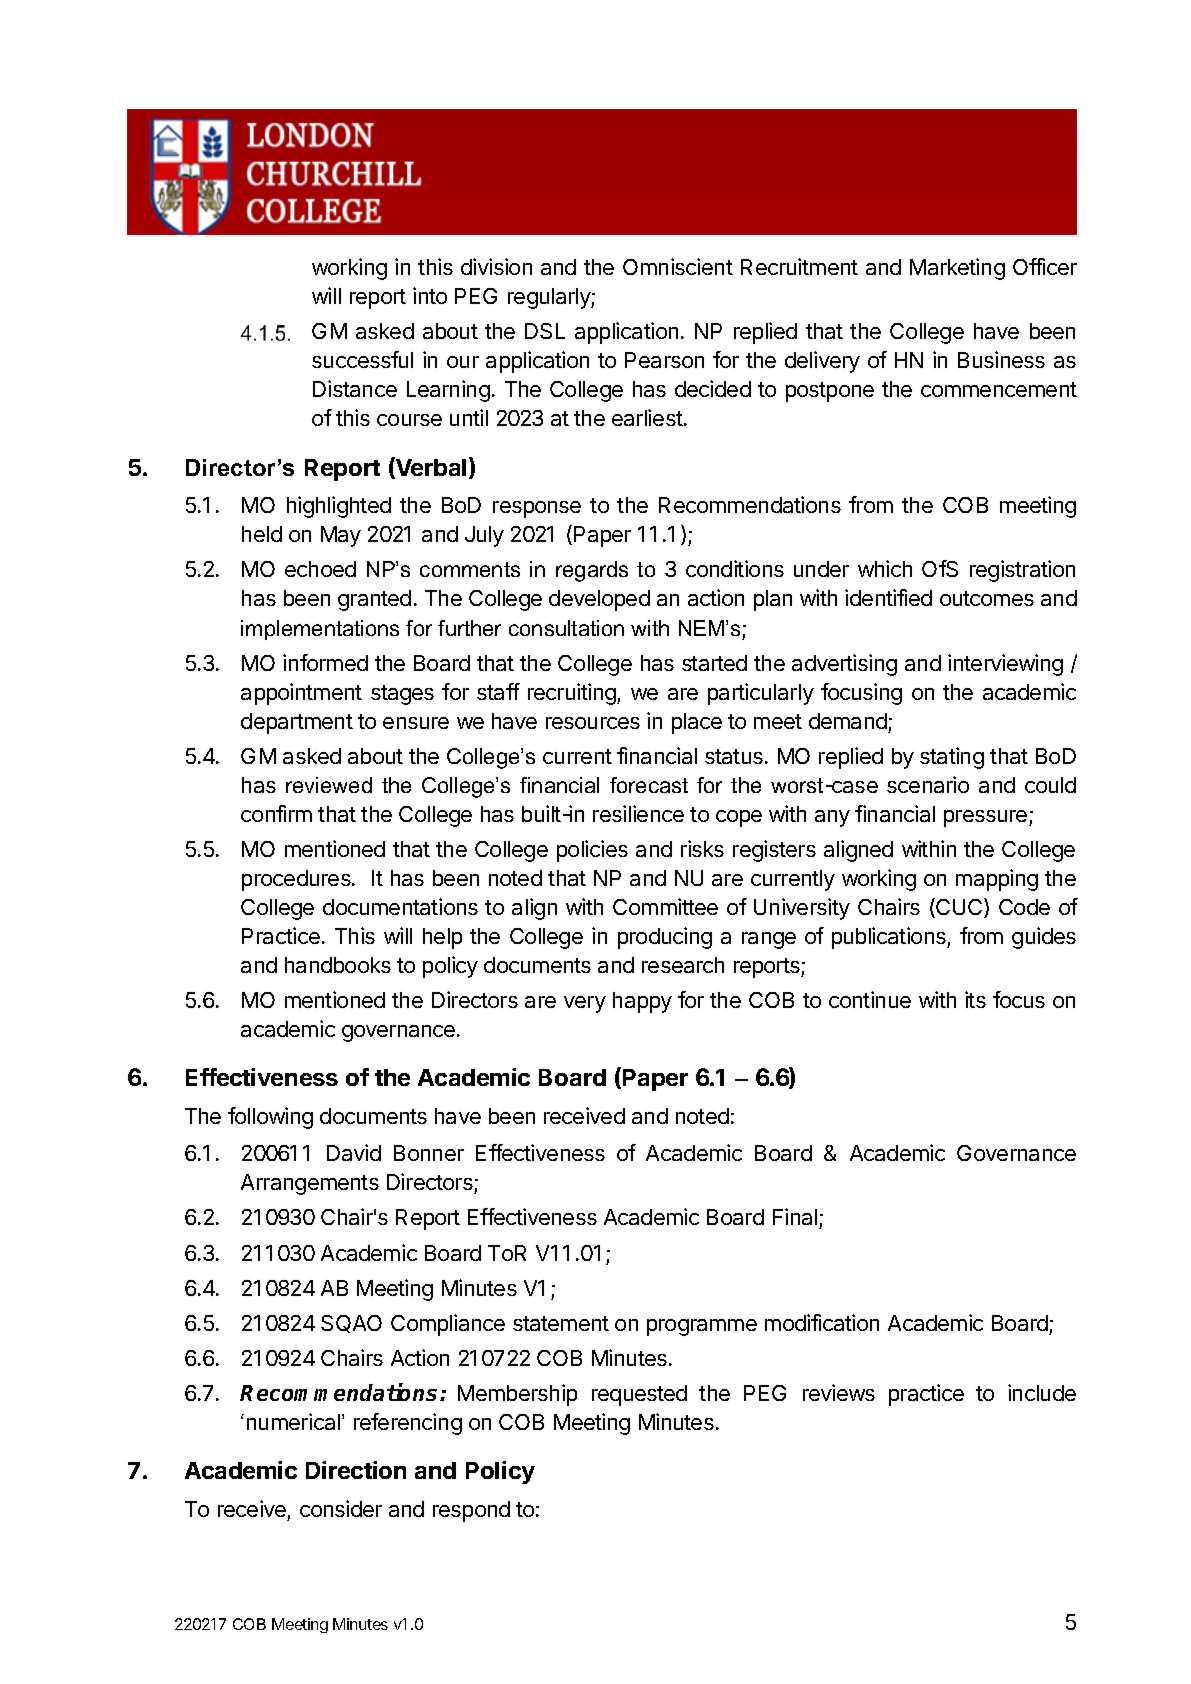 The image size is (1191, 1684). What do you see at coordinates (822, 1322) in the document?
I see `modification` at bounding box center [822, 1322].
